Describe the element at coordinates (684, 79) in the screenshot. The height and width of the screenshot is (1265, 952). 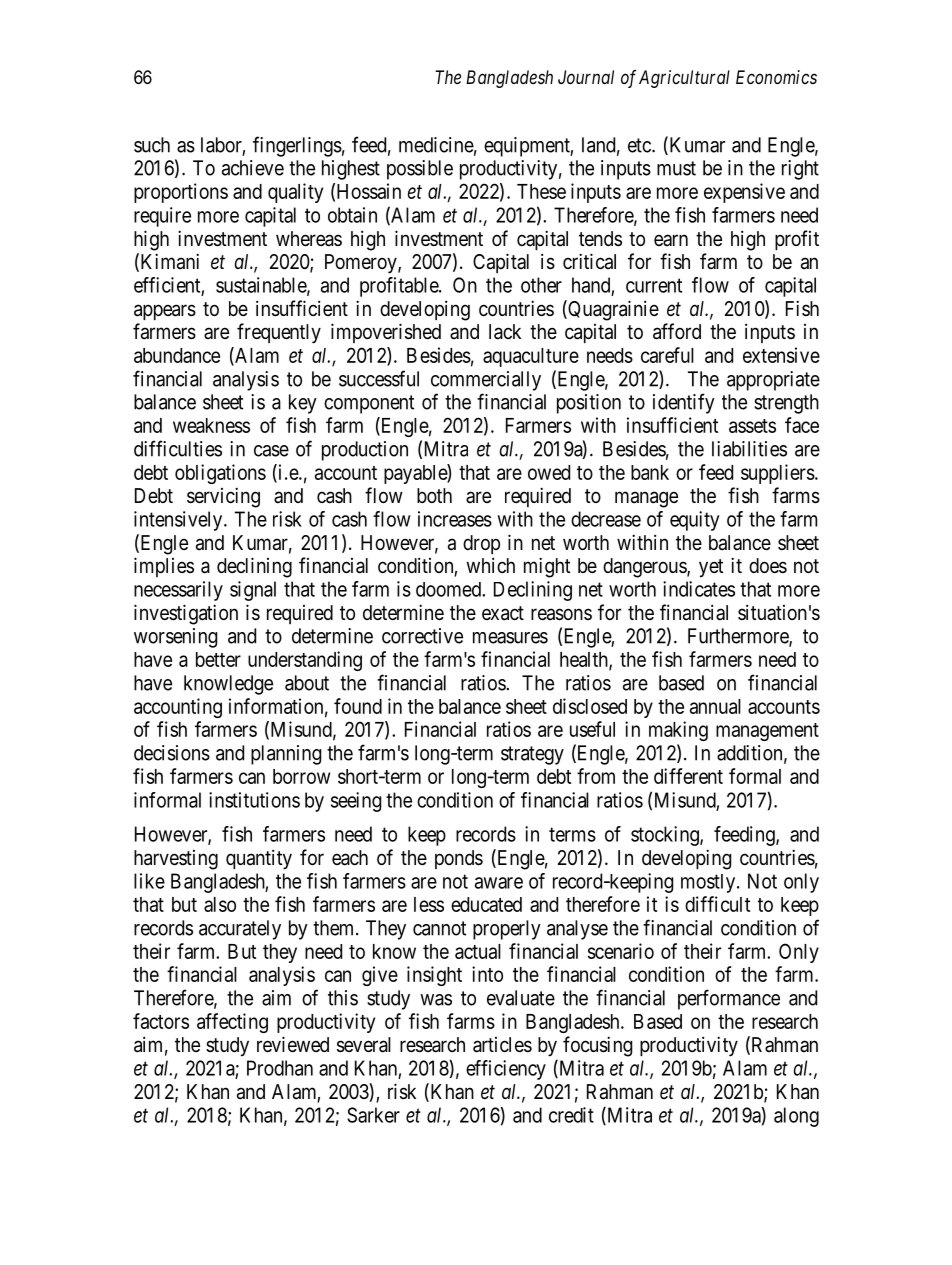
I see `Agricultural` at that location.
